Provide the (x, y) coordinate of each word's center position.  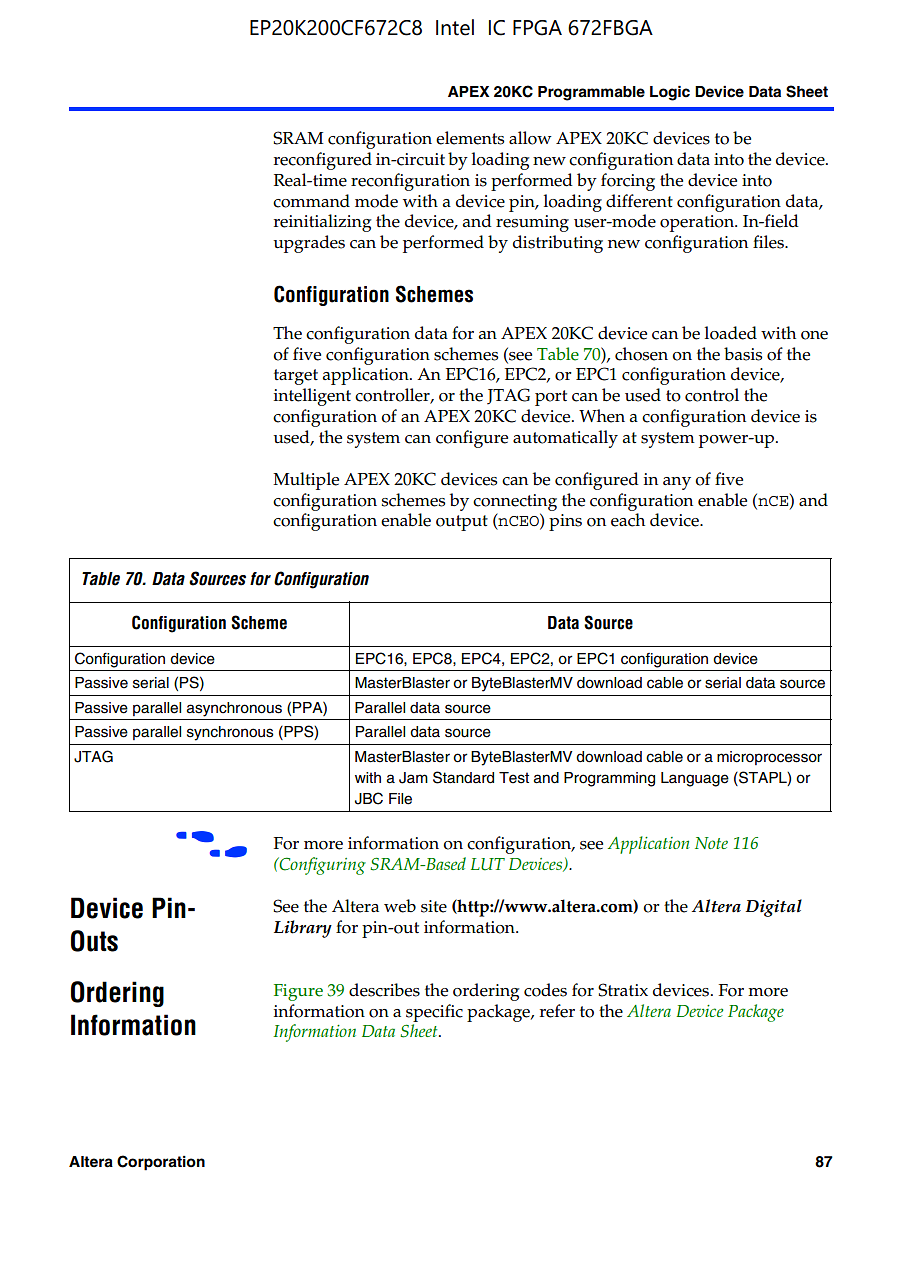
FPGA (537, 28)
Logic (670, 93)
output (462, 523)
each (628, 520)
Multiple (306, 481)
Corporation (161, 1163)
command (311, 201)
